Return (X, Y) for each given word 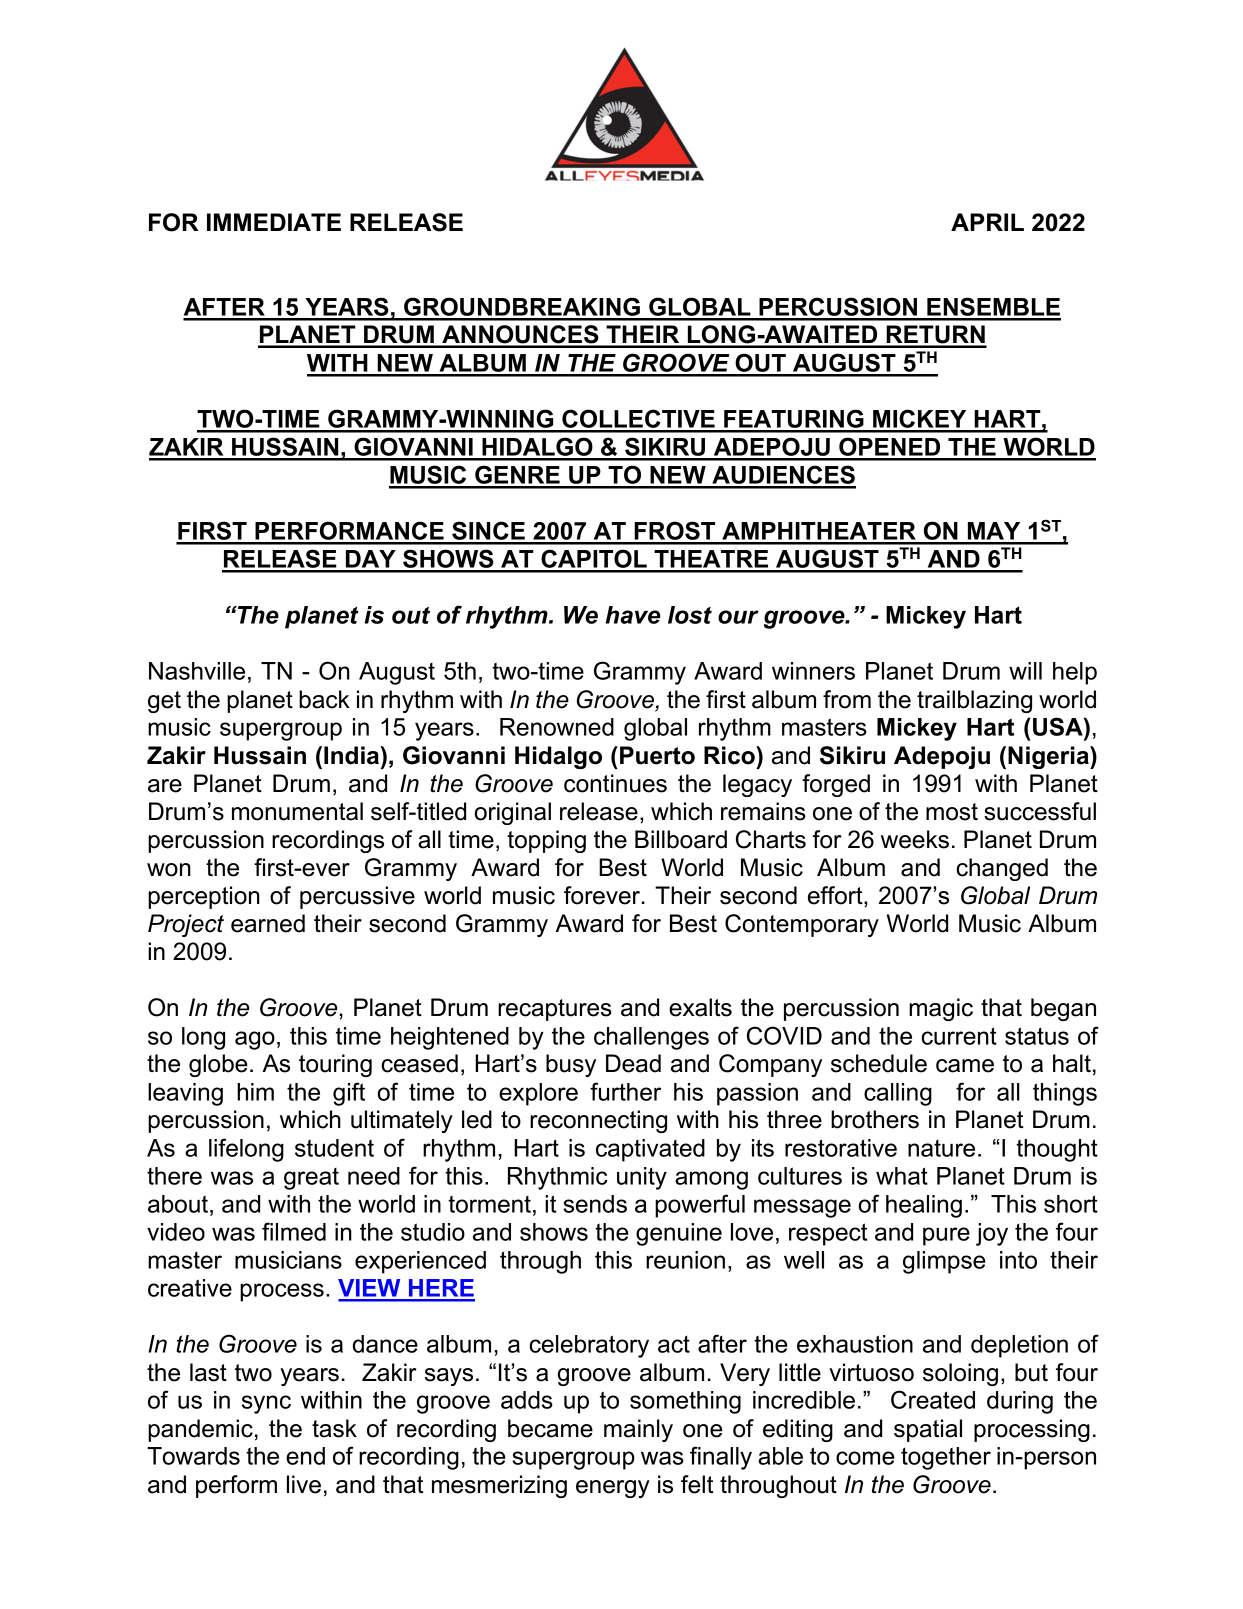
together (946, 1458)
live (304, 1484)
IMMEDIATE (274, 222)
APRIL (987, 222)
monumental (297, 811)
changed (1002, 869)
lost (690, 615)
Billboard (681, 839)
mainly (638, 1430)
